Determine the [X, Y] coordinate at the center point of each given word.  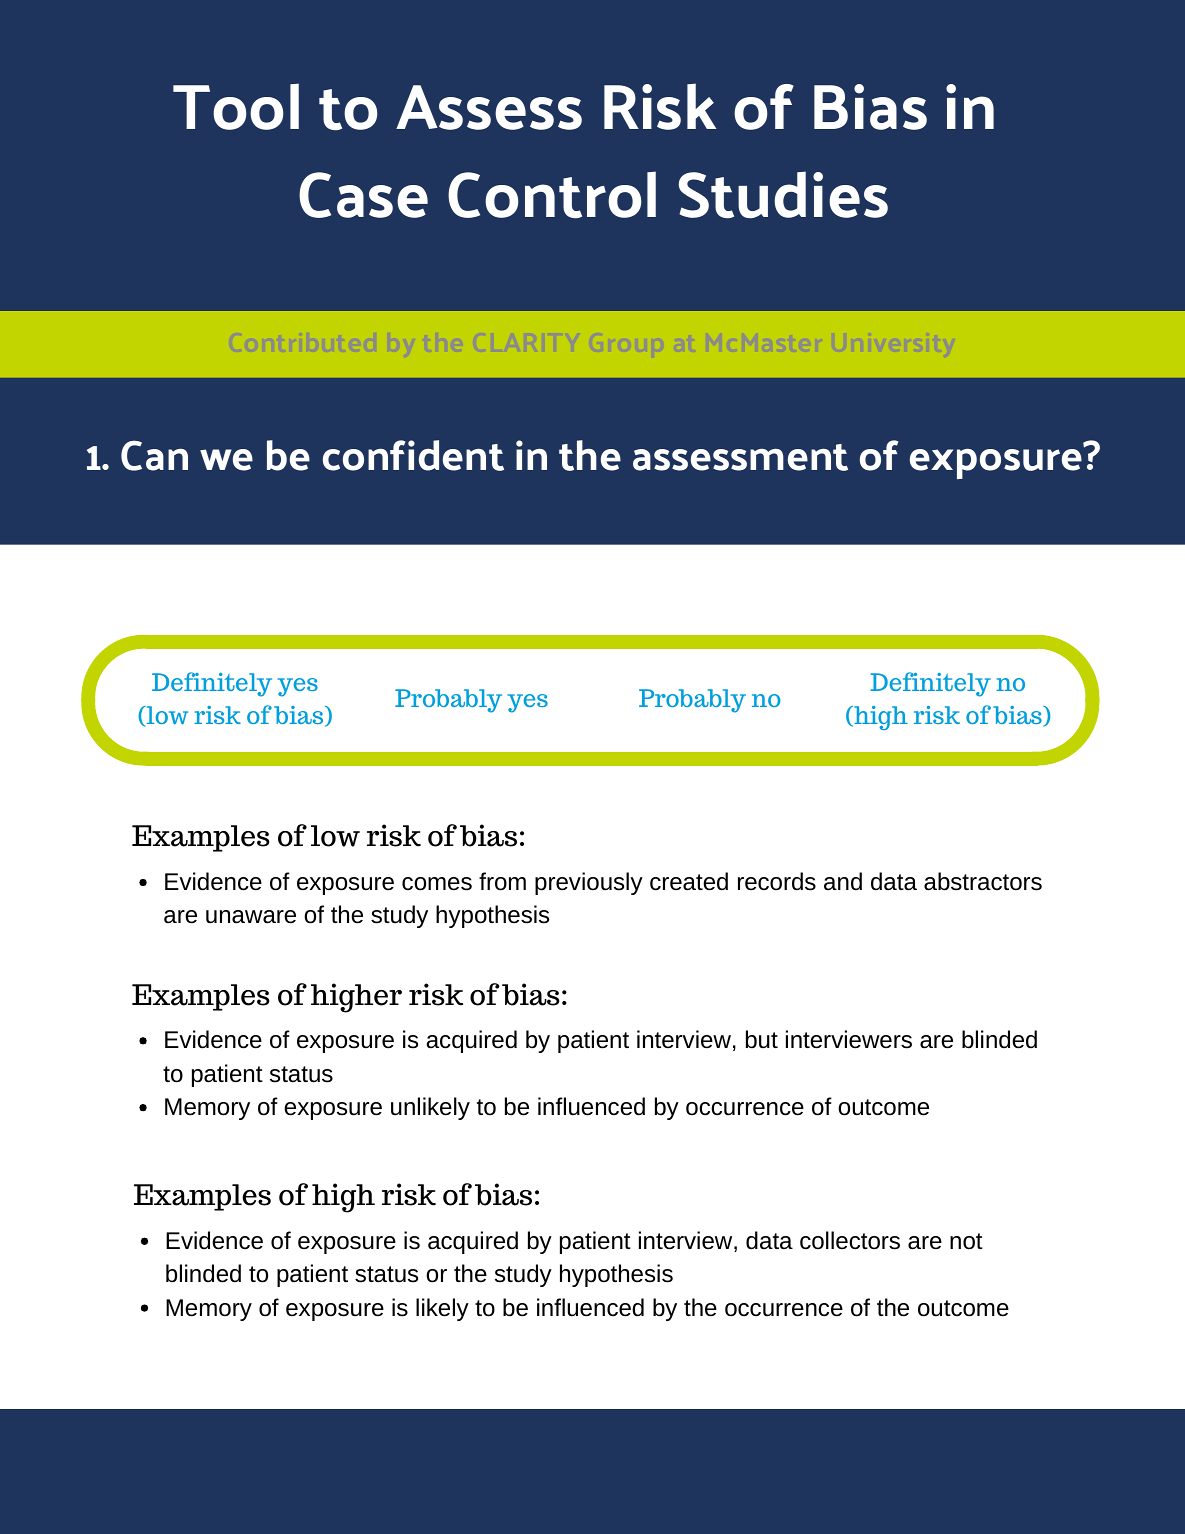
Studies [783, 195]
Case [363, 195]
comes [437, 884]
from [502, 881]
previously [589, 883]
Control [552, 195]
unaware [251, 917]
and [843, 881]
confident [413, 455]
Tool [236, 106]
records [777, 881]
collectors [850, 1240]
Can [154, 455]
